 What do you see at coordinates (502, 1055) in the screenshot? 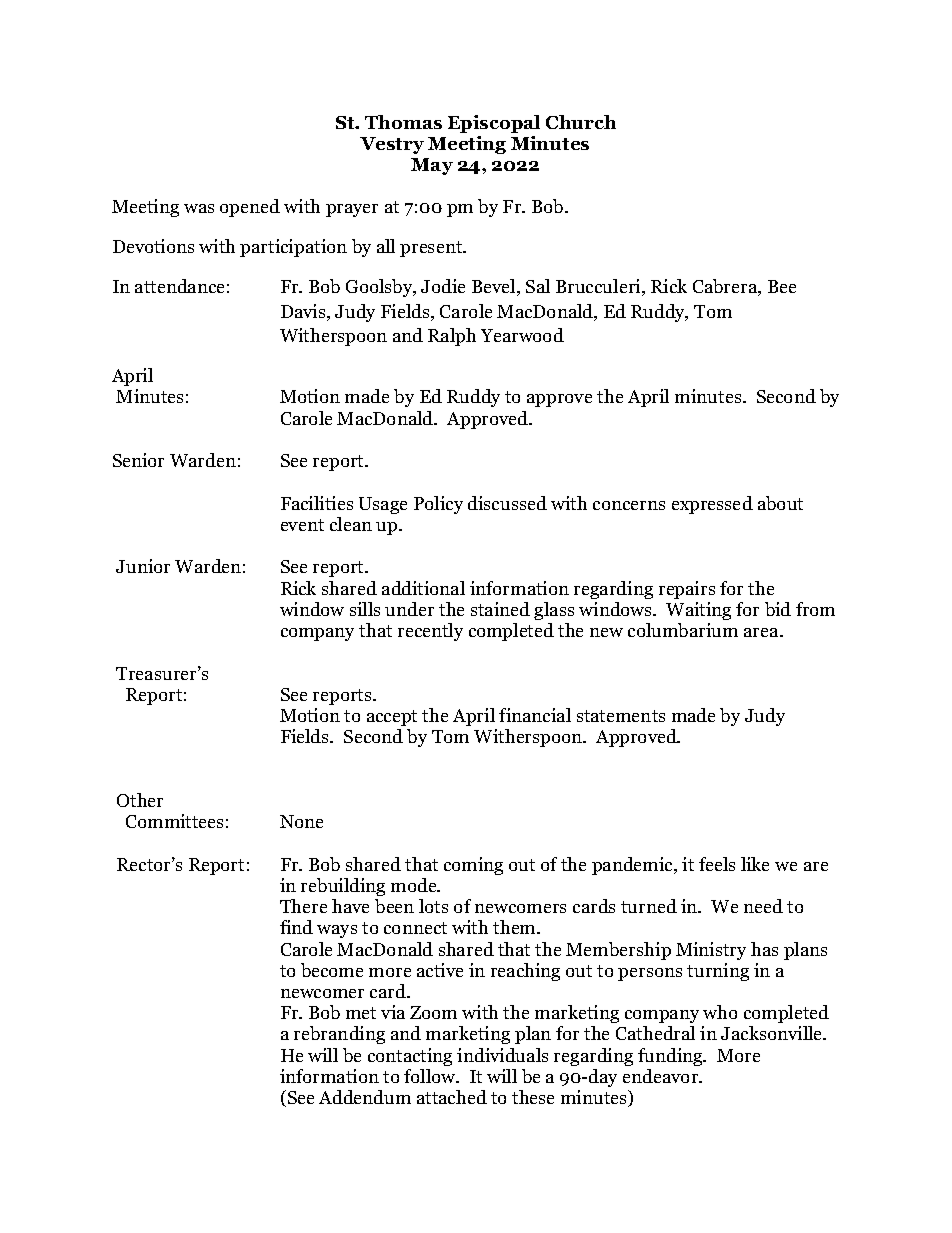
I see `individuals` at bounding box center [502, 1055].
